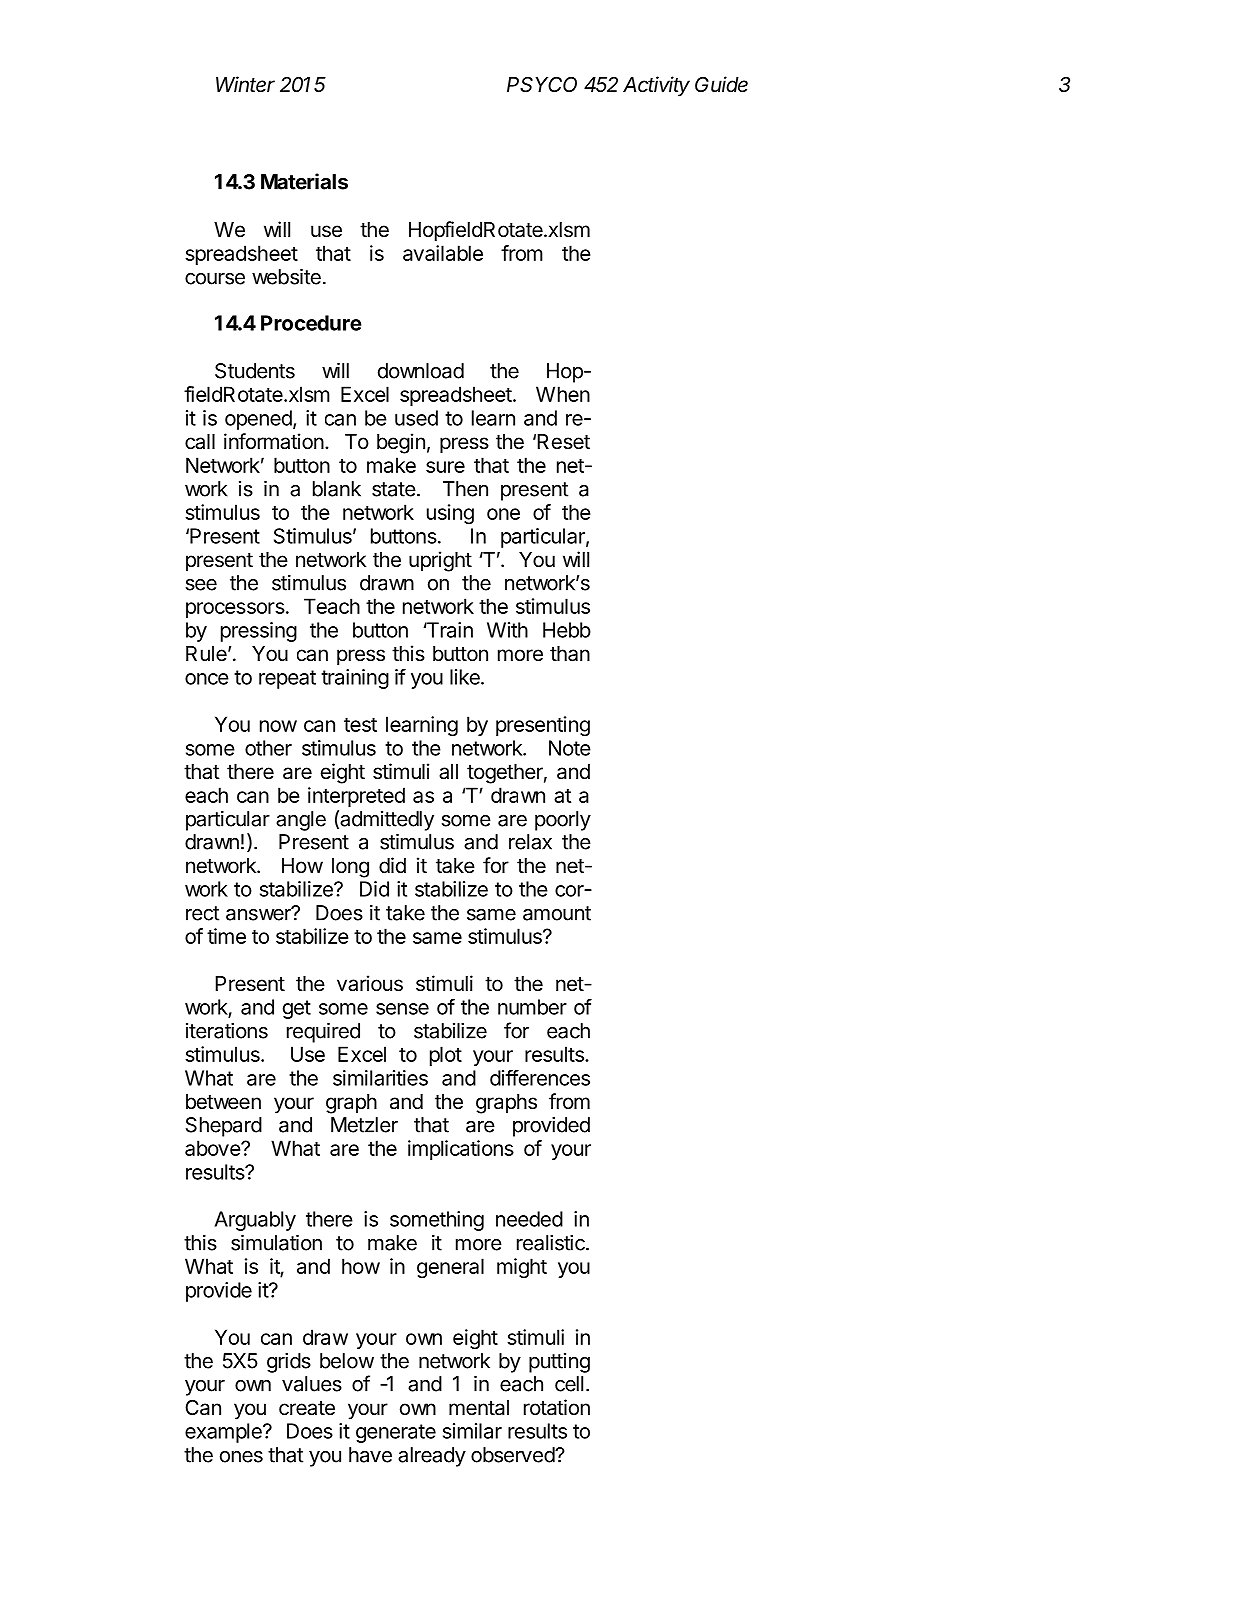 This document has width=1254, height=1623. What do you see at coordinates (570, 654) in the document?
I see `than` at bounding box center [570, 654].
